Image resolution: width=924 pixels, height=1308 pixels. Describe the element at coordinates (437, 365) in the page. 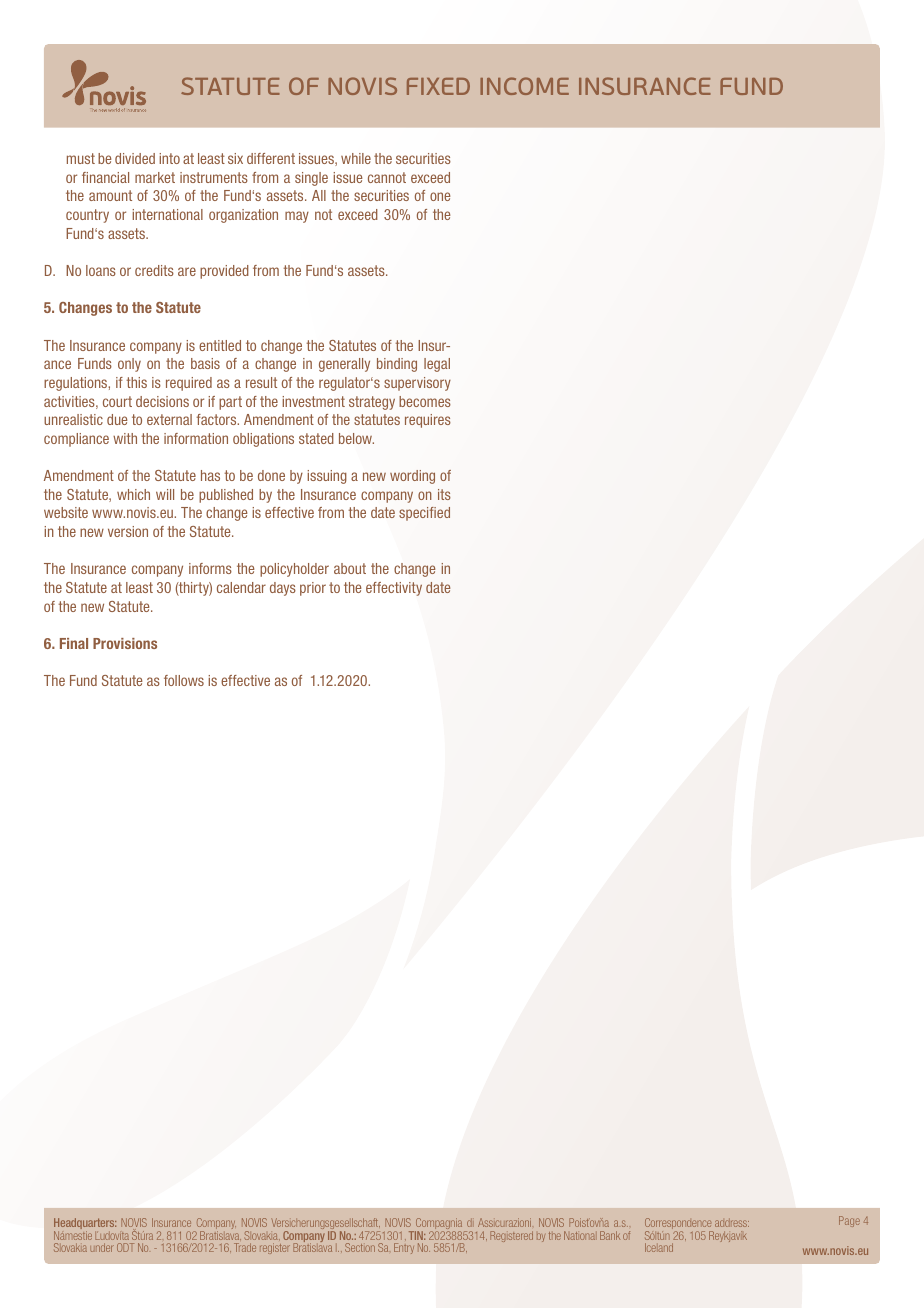

I see `legal` at that location.
